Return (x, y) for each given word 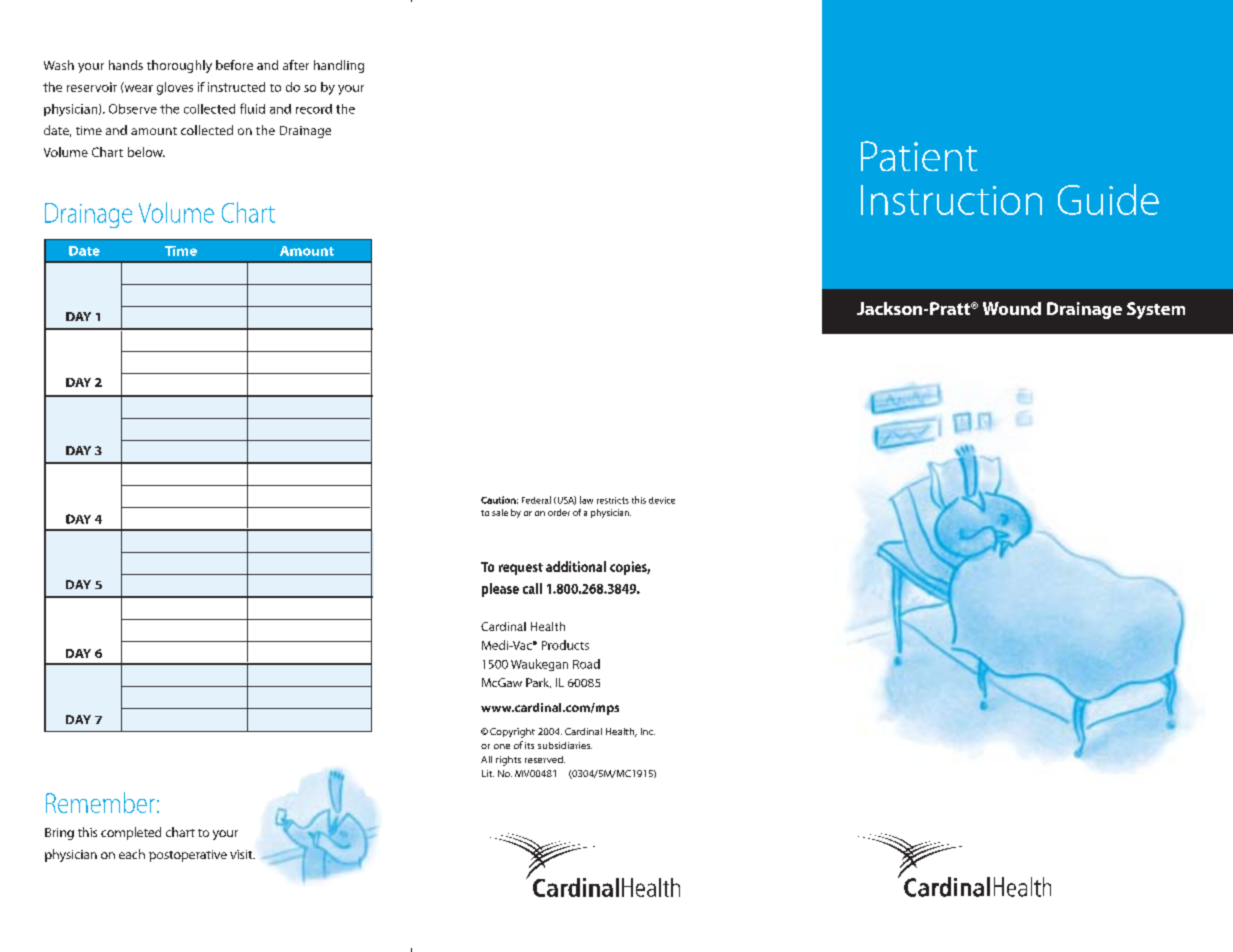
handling (339, 66)
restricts (613, 500)
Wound (1012, 308)
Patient (919, 156)
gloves (175, 88)
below (146, 152)
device (662, 500)
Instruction (951, 200)
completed (131, 833)
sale (500, 512)
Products (565, 645)
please (500, 590)
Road (586, 664)
